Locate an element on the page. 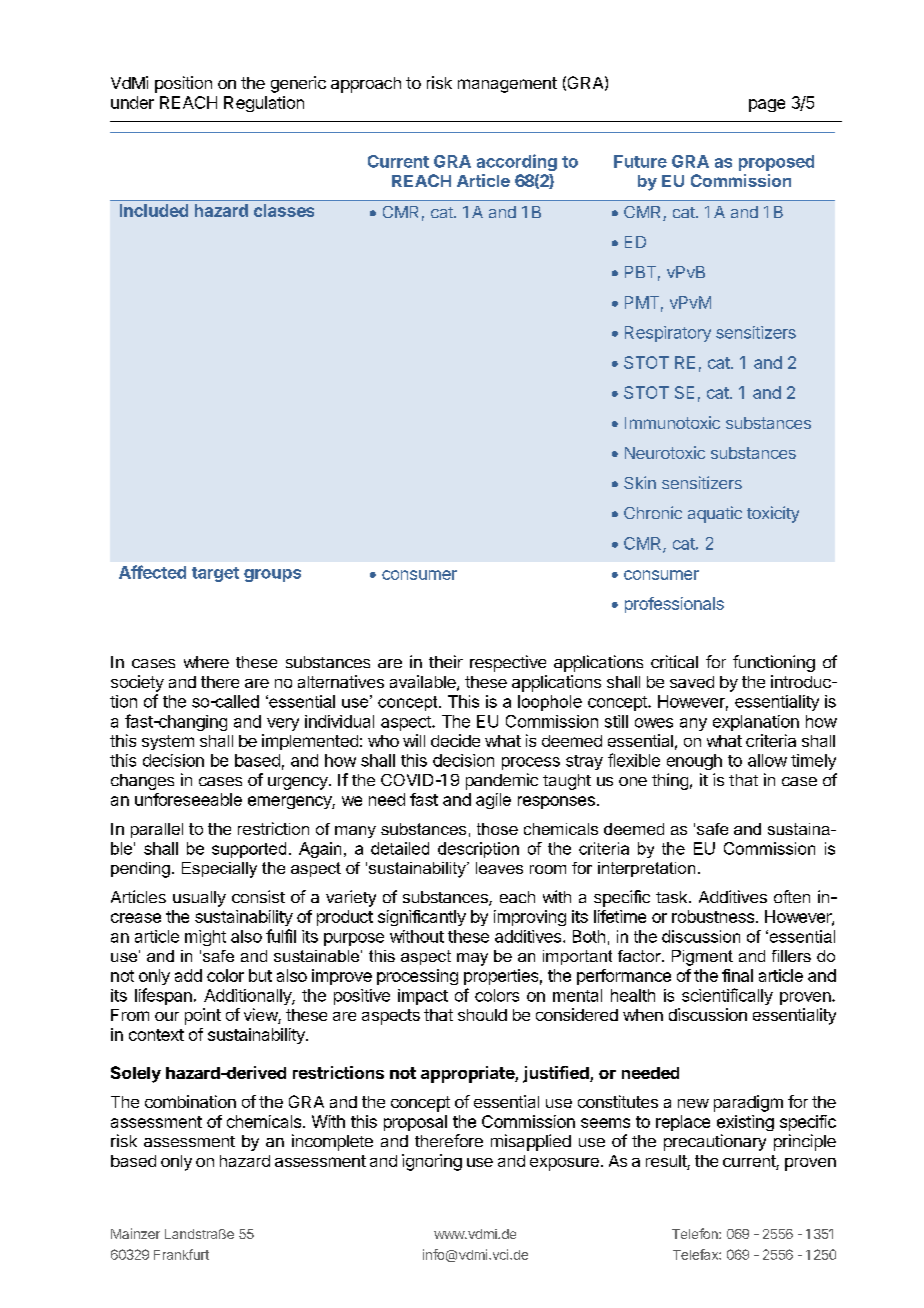 Image resolution: width=924 pixels, height=1308 pixels. Frankfurt is located at coordinates (181, 1254).
